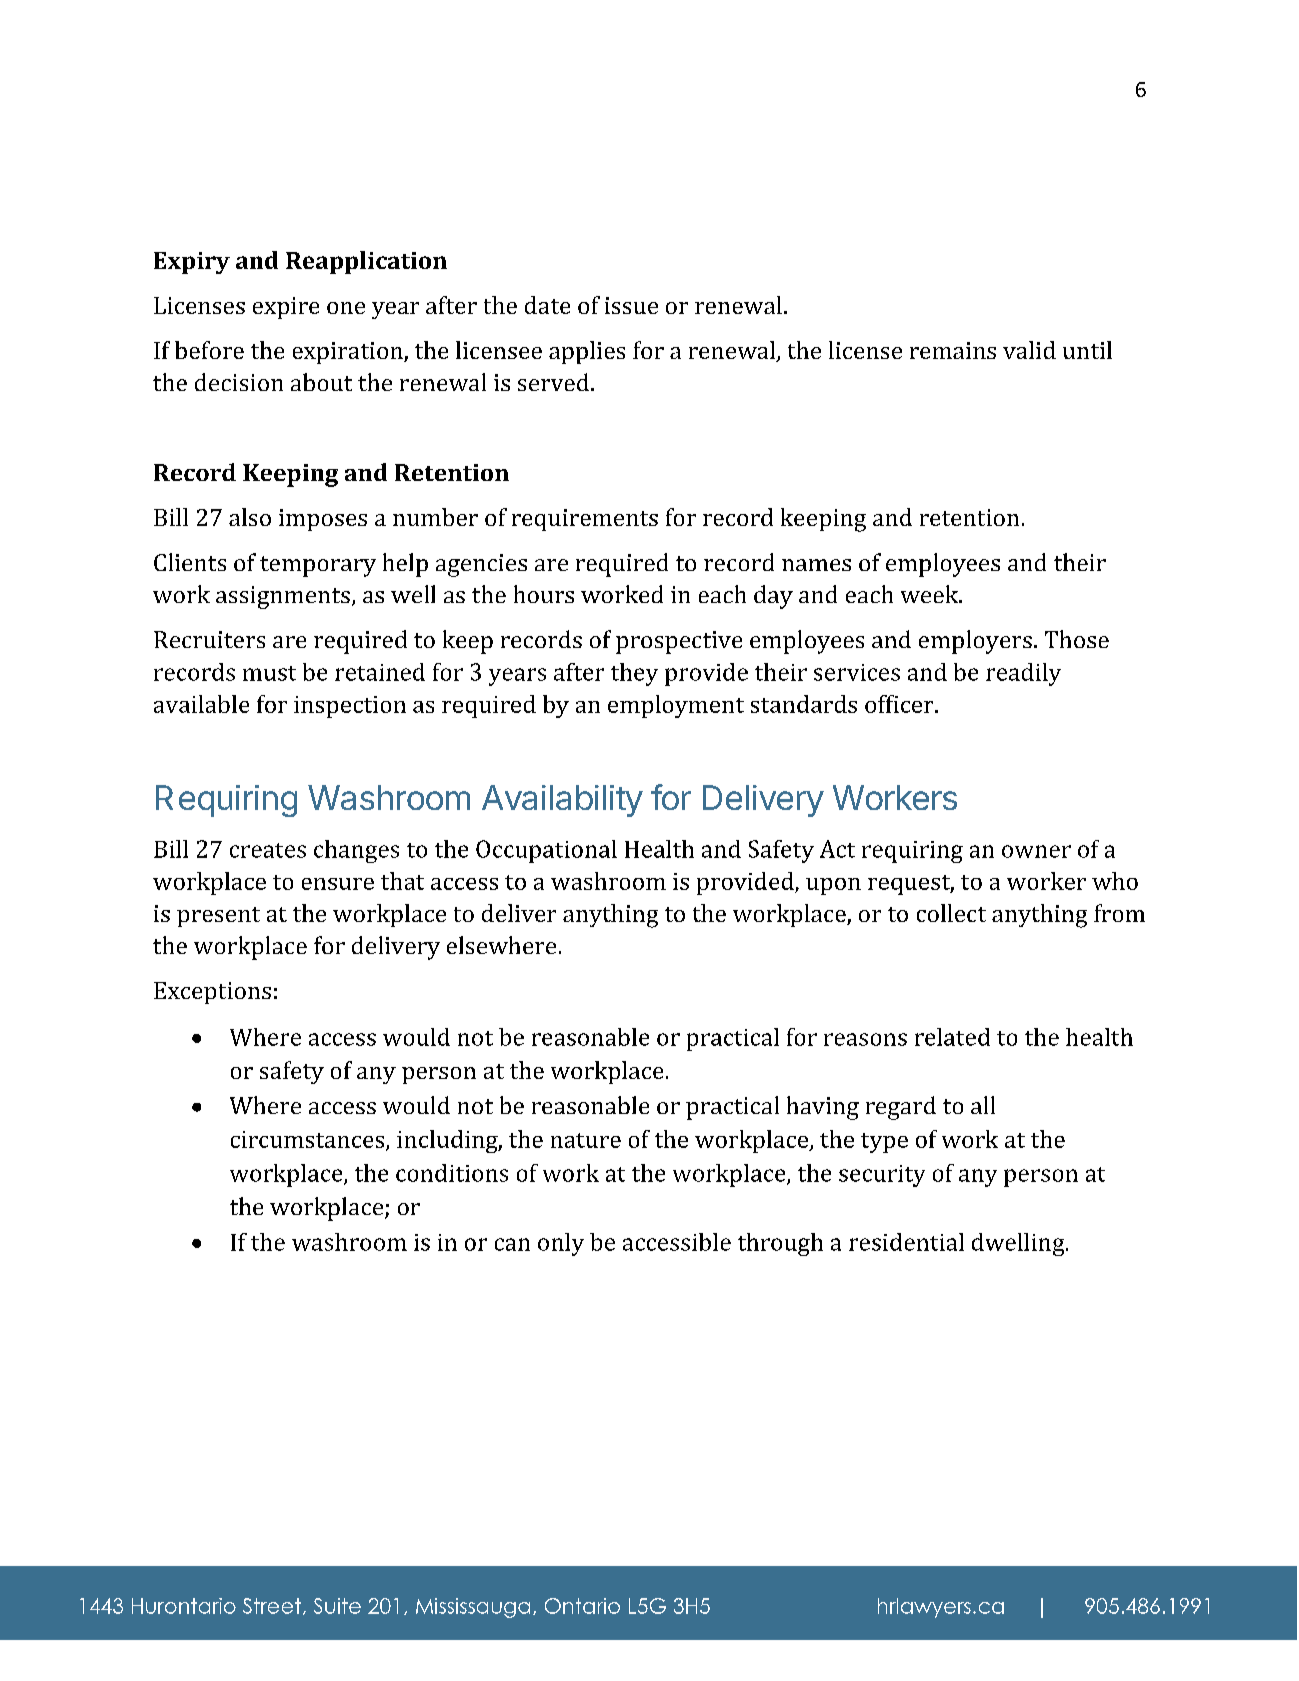 This page has height=1681, width=1299. What do you see at coordinates (338, 884) in the page?
I see `ensure` at bounding box center [338, 884].
